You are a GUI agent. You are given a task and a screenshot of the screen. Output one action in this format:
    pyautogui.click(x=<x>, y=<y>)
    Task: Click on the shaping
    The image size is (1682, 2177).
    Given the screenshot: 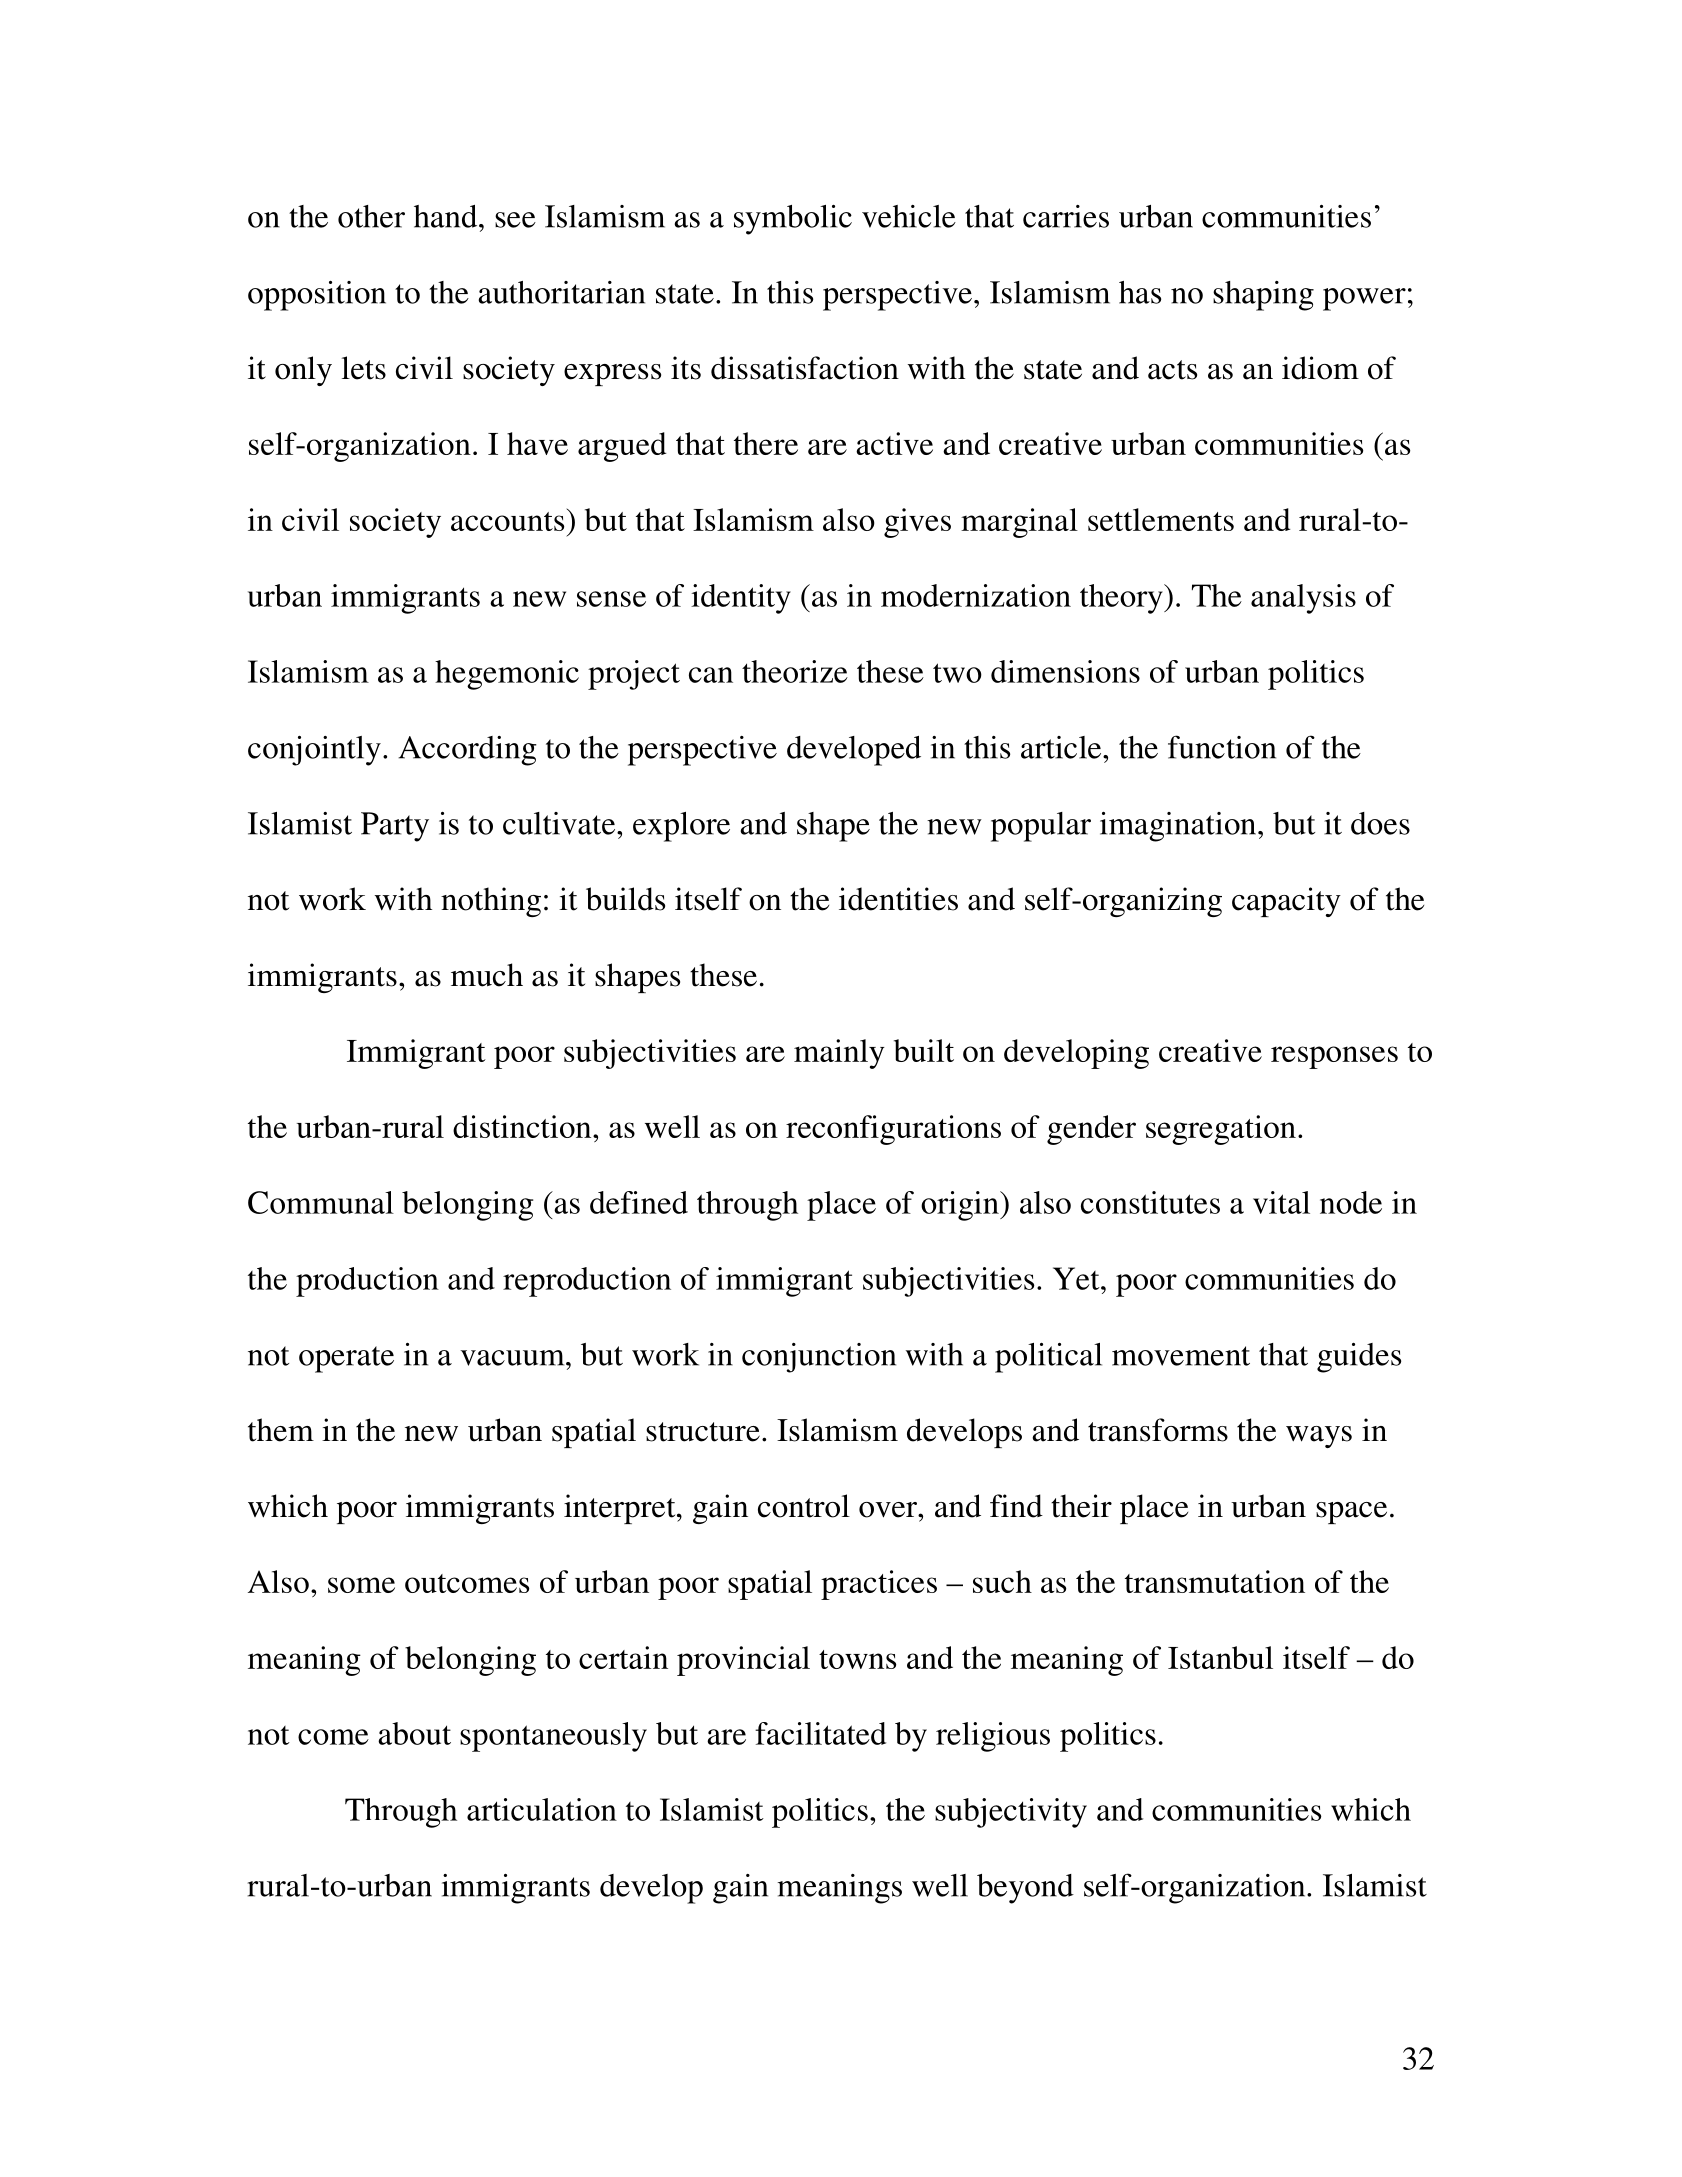 What is the action you would take?
    pyautogui.click(x=1263, y=296)
